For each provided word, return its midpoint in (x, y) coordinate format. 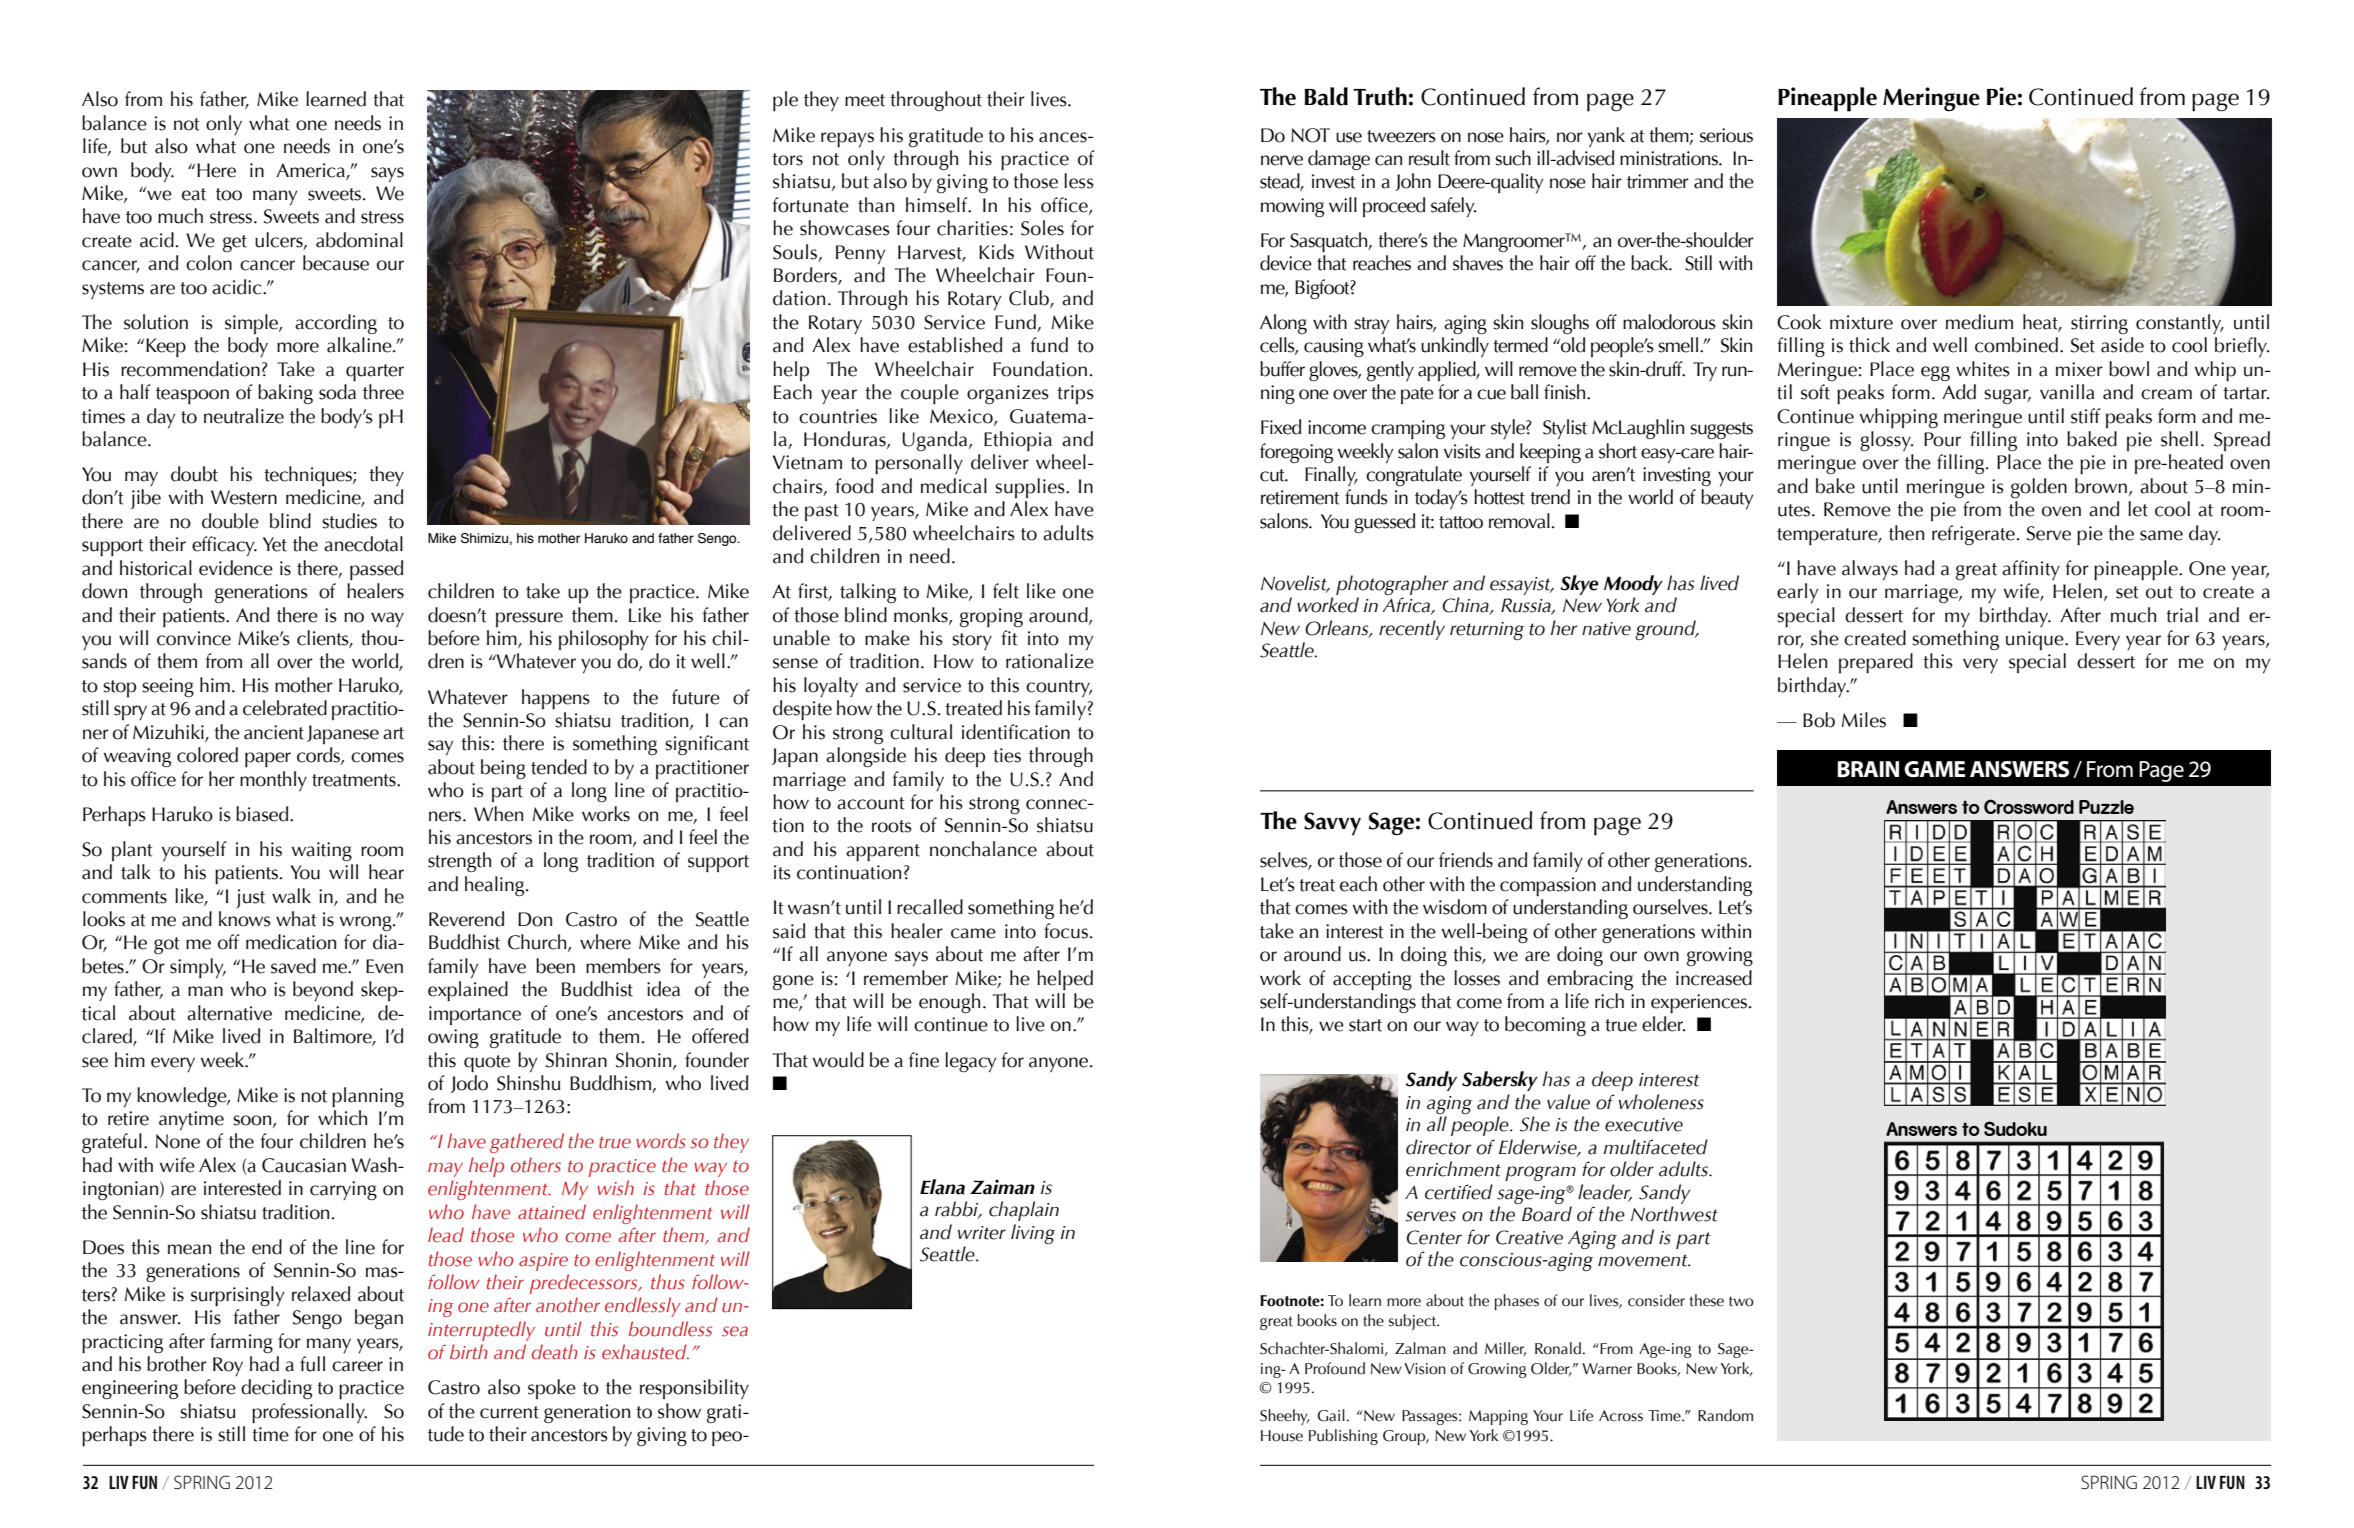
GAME (1934, 769)
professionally (309, 1413)
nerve (1282, 160)
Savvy (1332, 824)
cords (319, 756)
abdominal (359, 240)
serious (1726, 135)
